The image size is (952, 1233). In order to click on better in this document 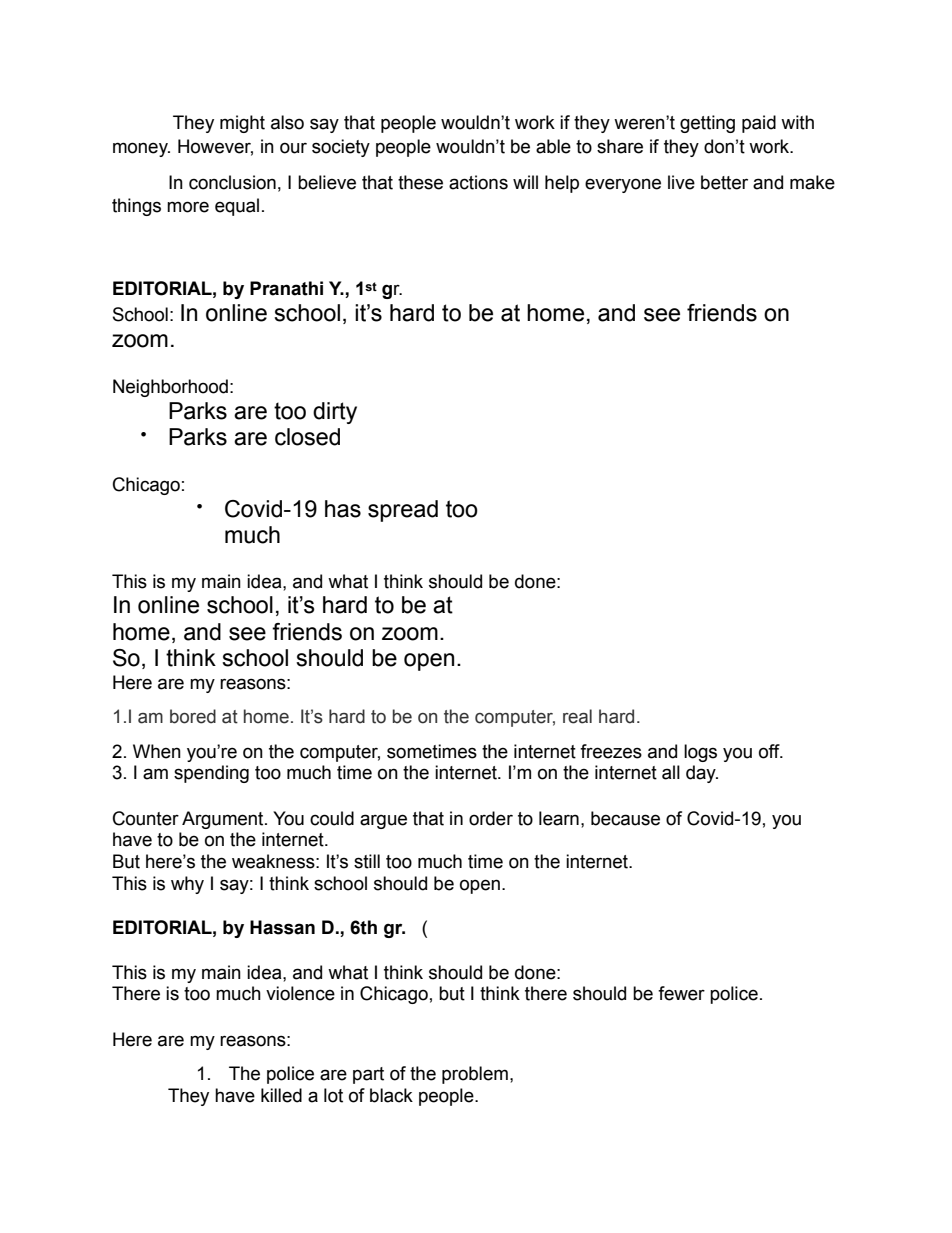, I will do `click(724, 182)`.
